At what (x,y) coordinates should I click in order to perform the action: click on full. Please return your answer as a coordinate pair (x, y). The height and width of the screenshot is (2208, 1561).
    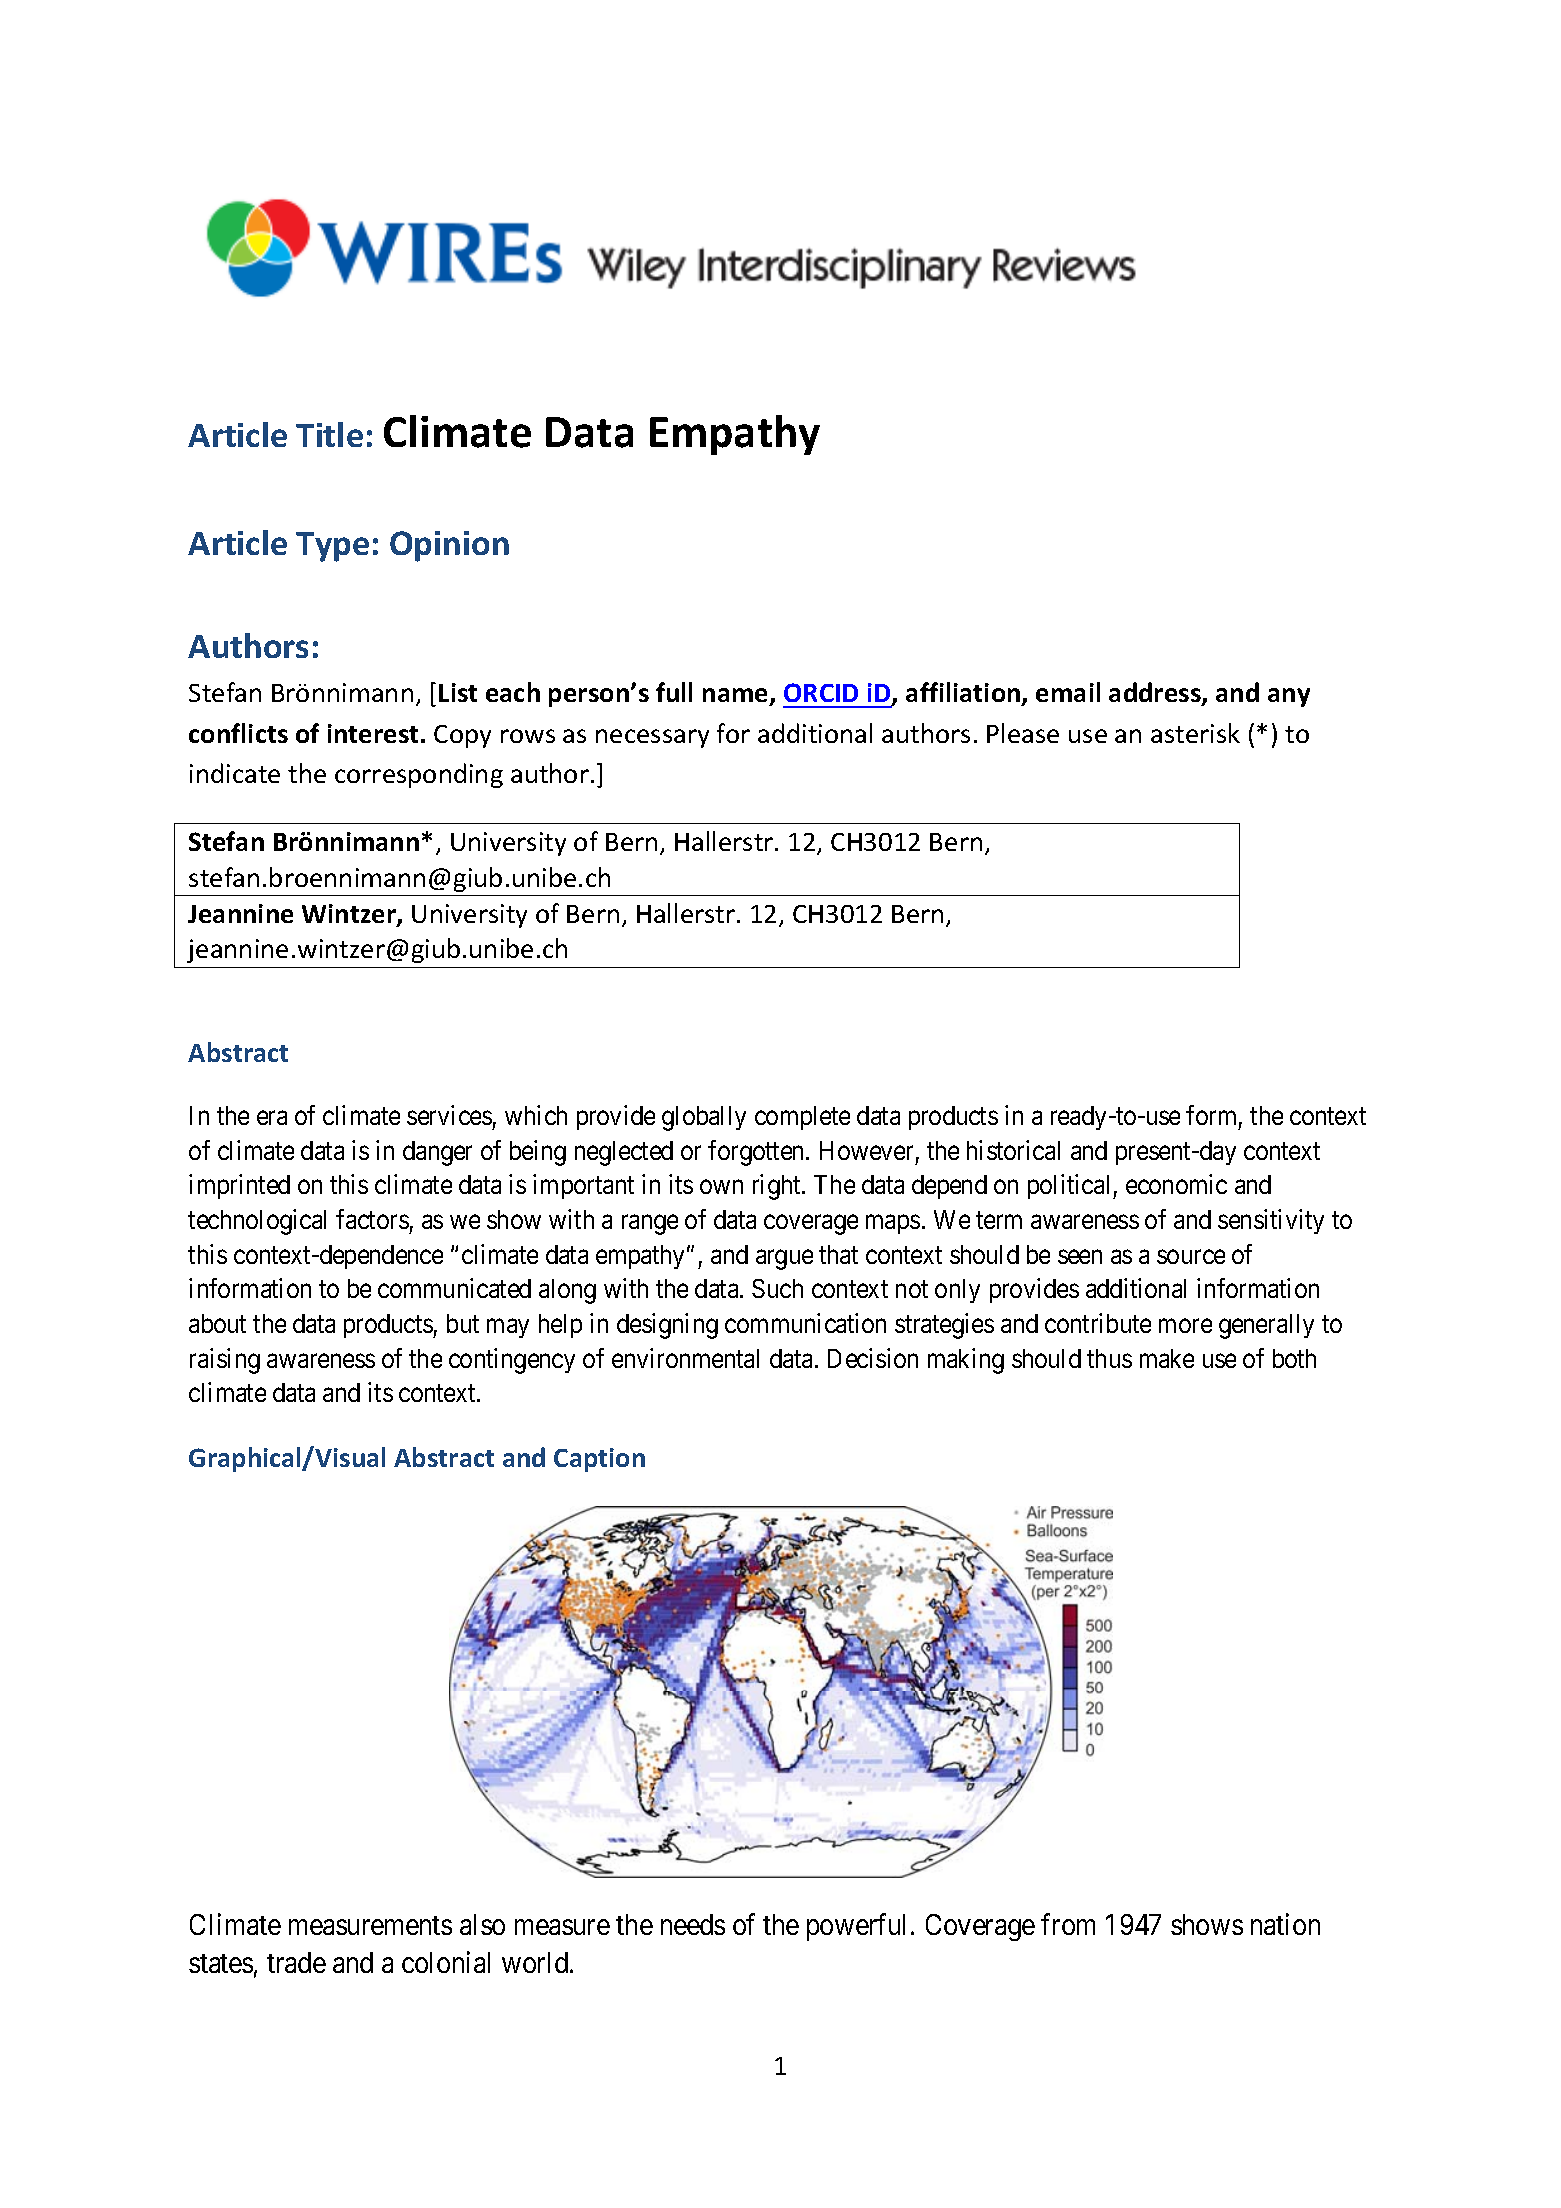
    Looking at the image, I should click on (674, 692).
